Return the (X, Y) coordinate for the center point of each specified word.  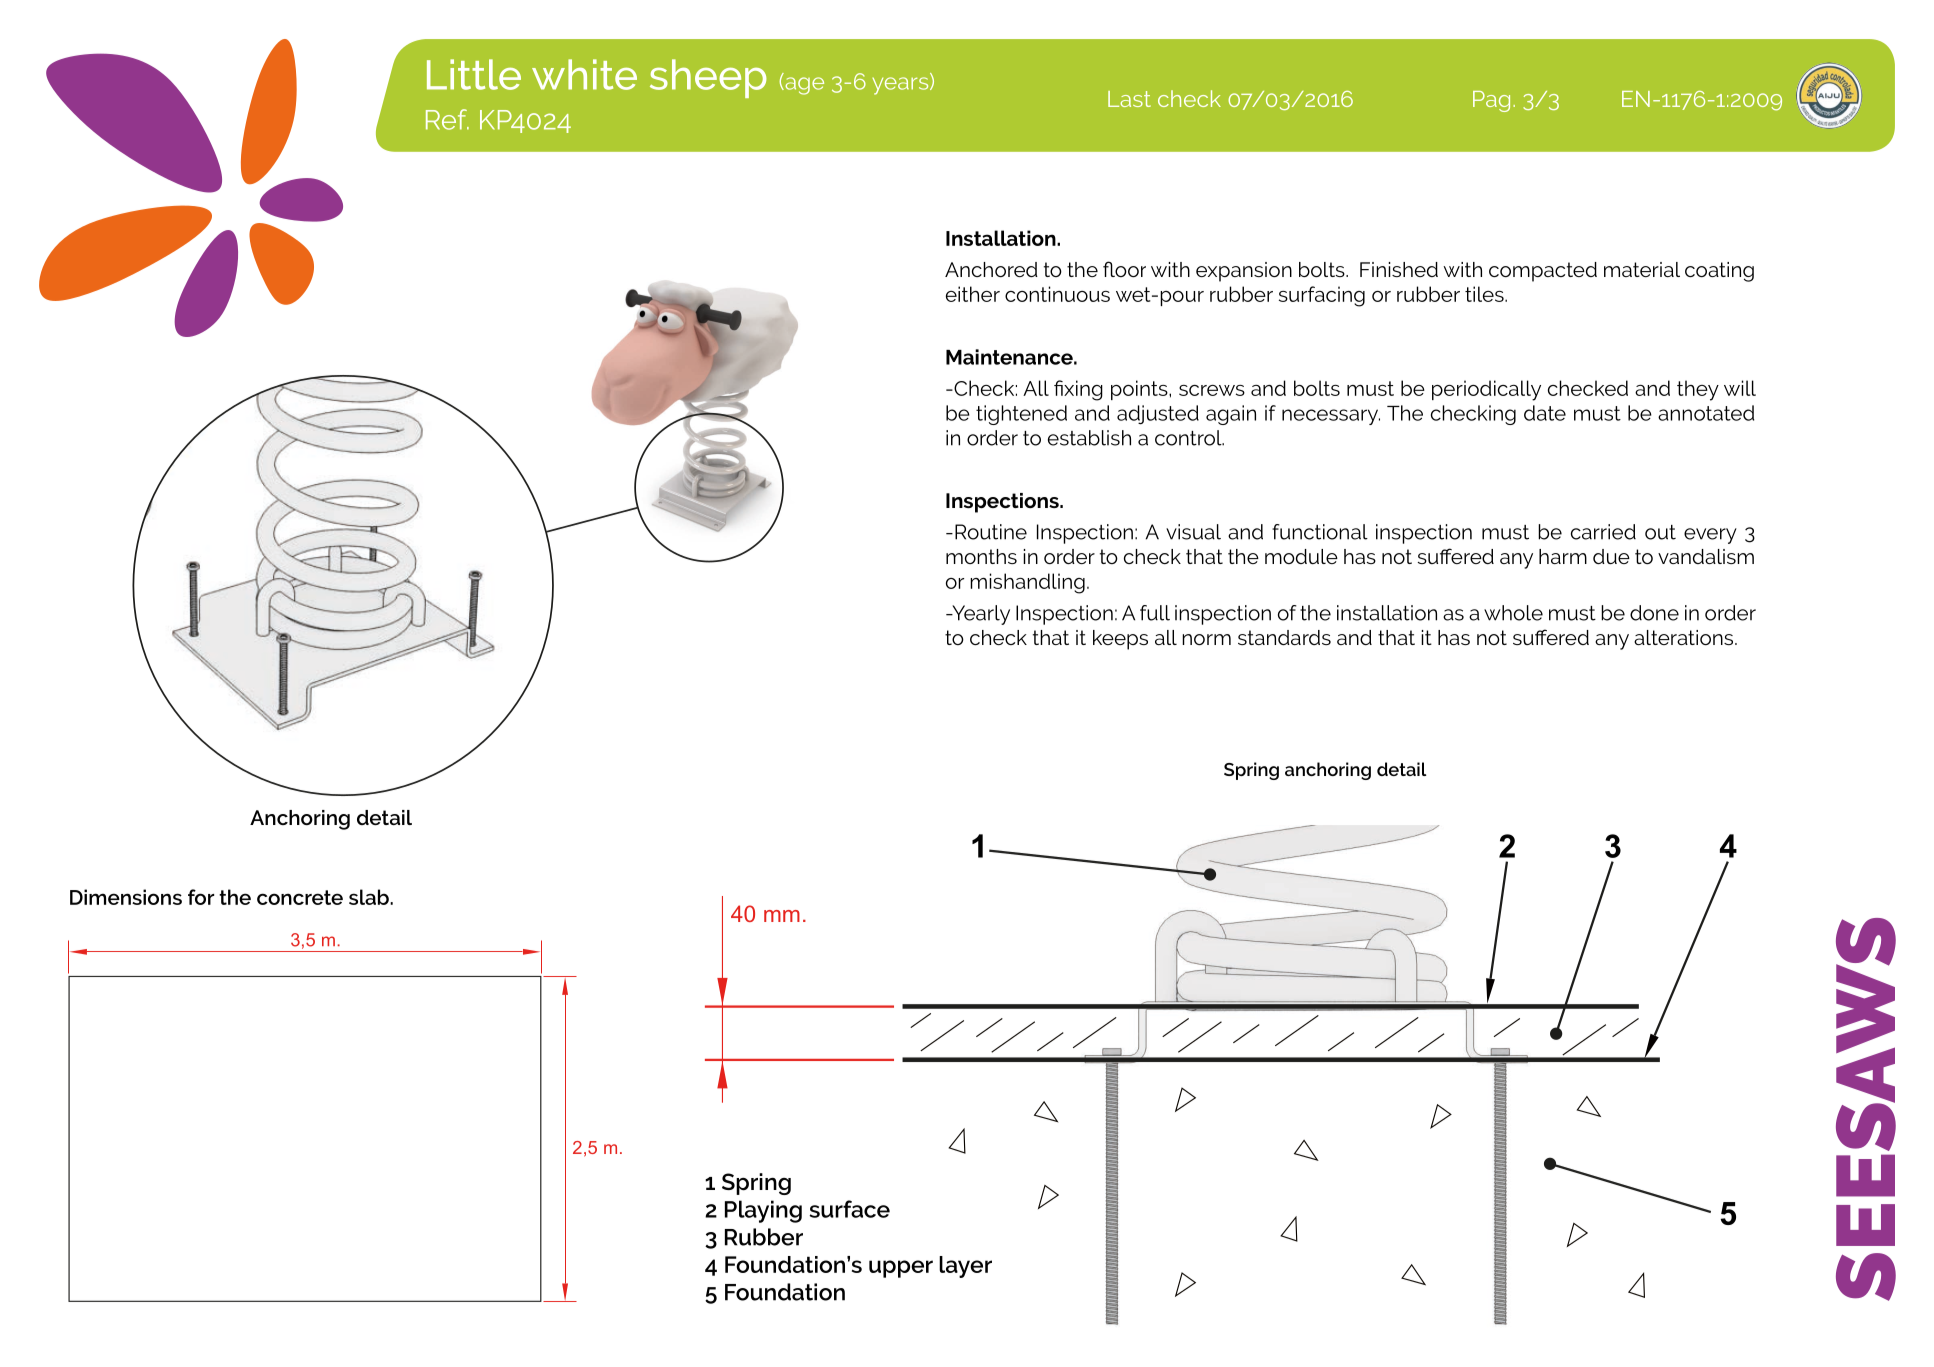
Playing (763, 1211)
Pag (1491, 101)
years (901, 86)
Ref (447, 119)
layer (965, 1267)
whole (1513, 613)
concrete (300, 897)
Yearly (980, 615)
